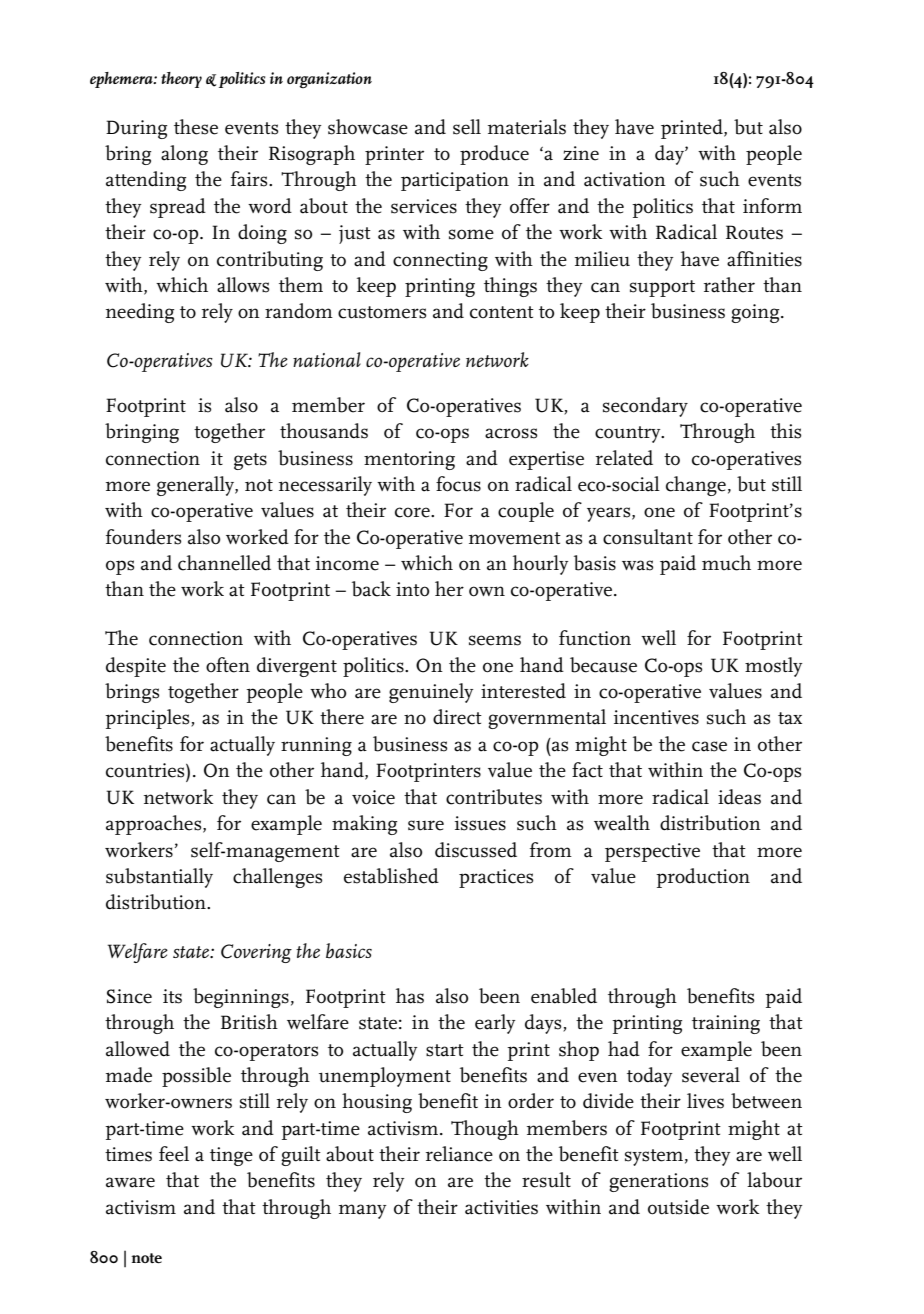 Image resolution: width=924 pixels, height=1314 pixels. What do you see at coordinates (501, 1207) in the image?
I see `activities` at bounding box center [501, 1207].
